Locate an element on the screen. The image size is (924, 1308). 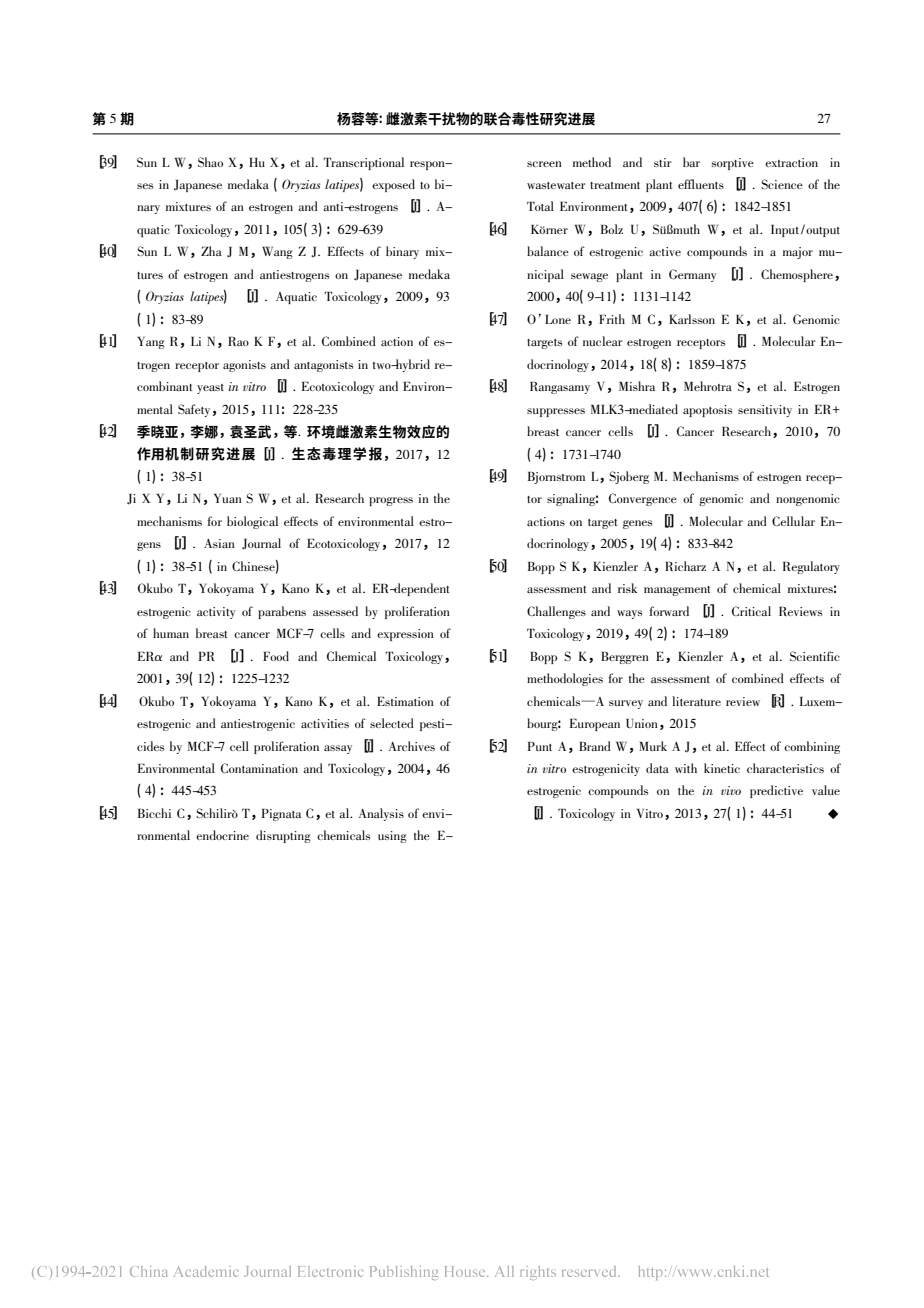
vivo is located at coordinates (731, 790).
